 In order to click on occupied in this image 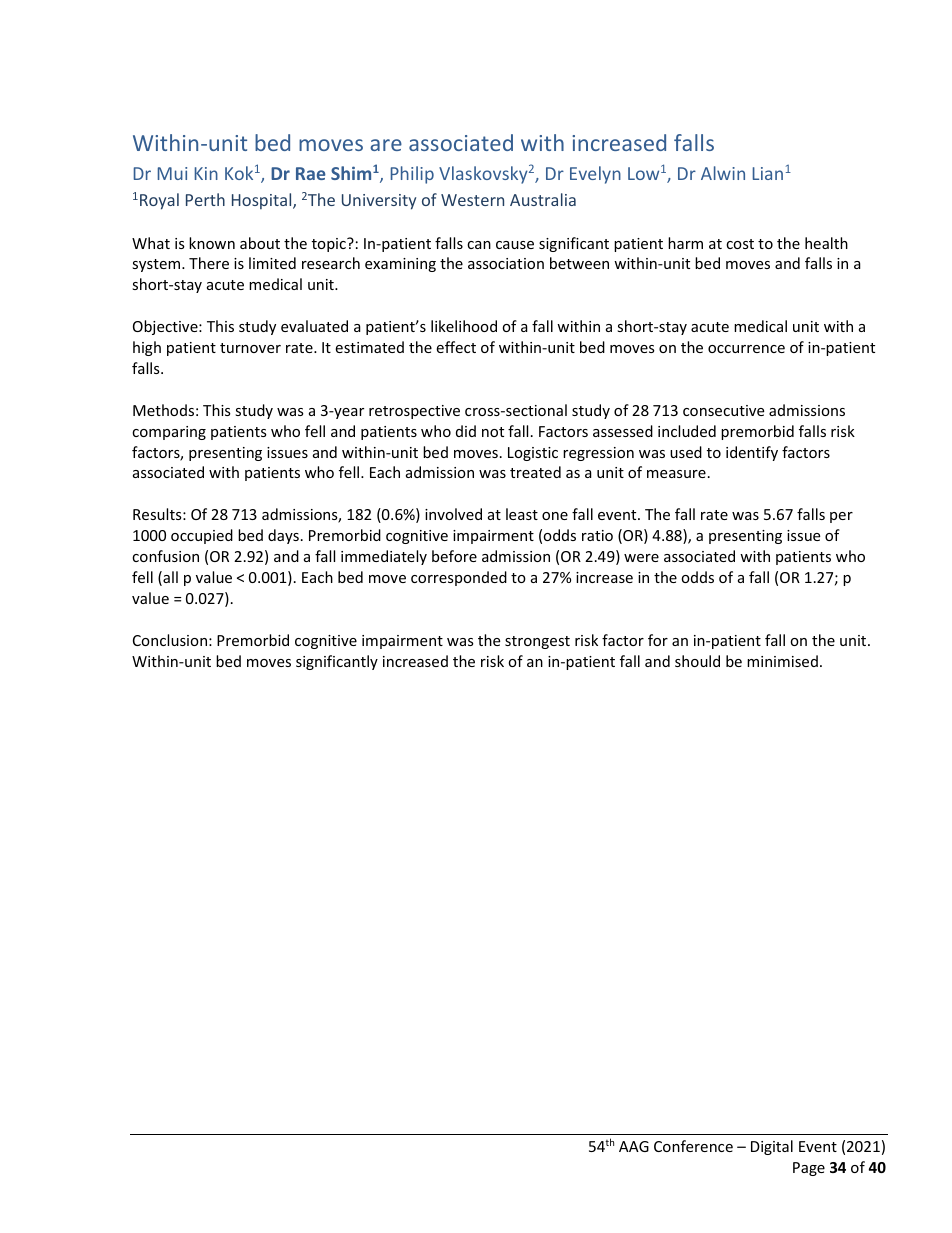, I will do `click(202, 536)`.
